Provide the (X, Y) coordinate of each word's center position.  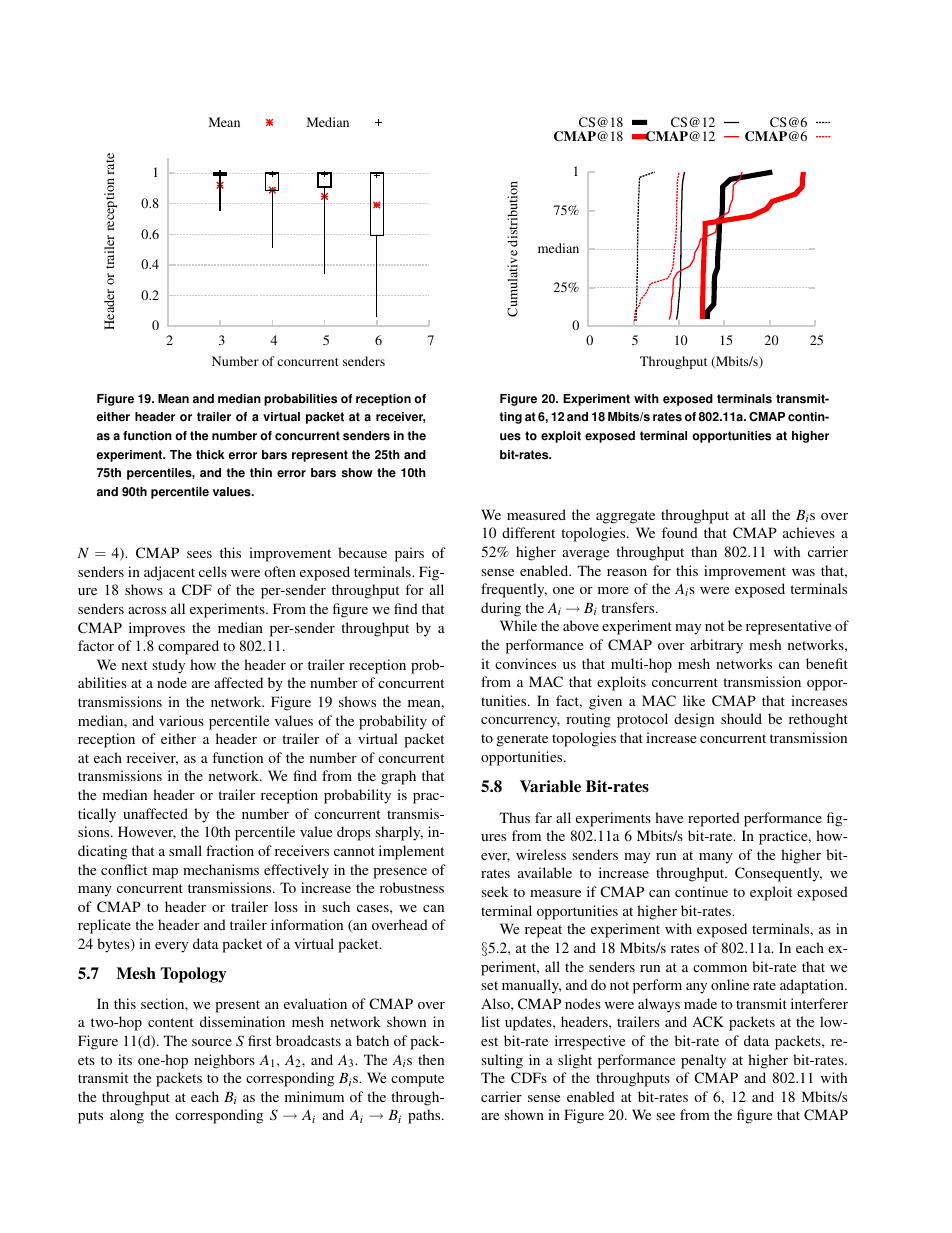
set (489, 985)
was (803, 572)
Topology (193, 975)
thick (210, 455)
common (720, 968)
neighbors (224, 1061)
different (528, 532)
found (680, 532)
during (501, 609)
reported (714, 819)
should (741, 718)
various (181, 720)
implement (411, 852)
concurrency (520, 722)
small (185, 850)
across (147, 610)
